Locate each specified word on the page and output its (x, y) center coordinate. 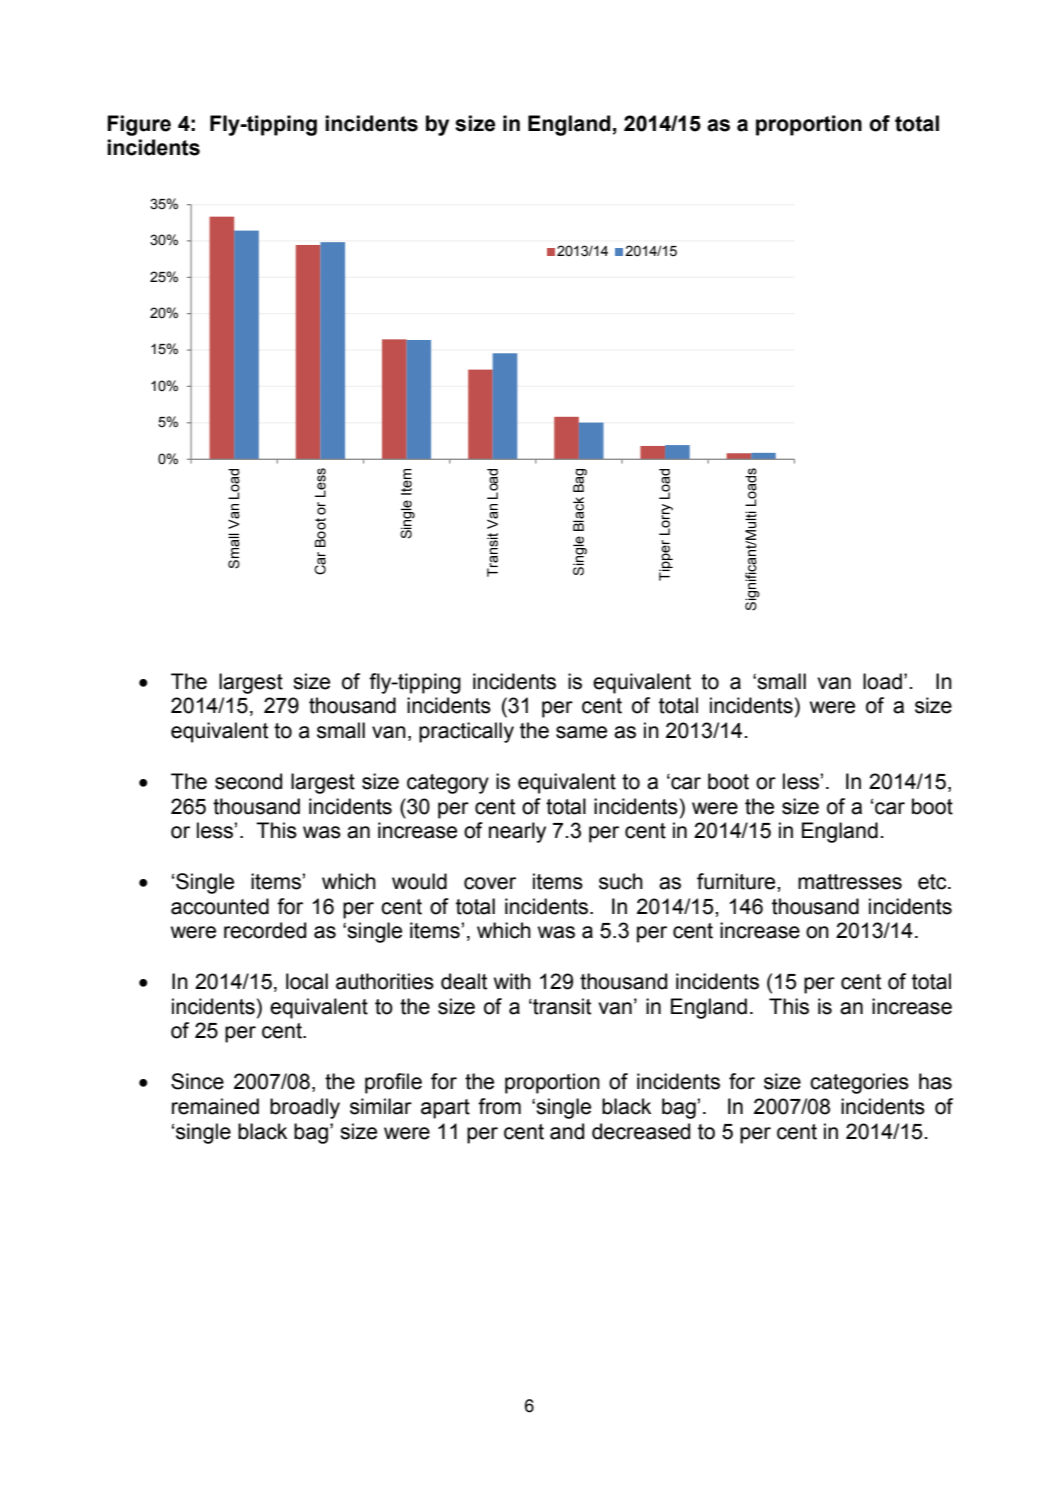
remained (215, 1106)
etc (933, 882)
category (448, 784)
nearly (517, 832)
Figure (139, 125)
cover (490, 883)
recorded (265, 930)
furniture (737, 881)
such (621, 881)
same (581, 732)
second (248, 781)
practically (466, 732)
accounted (220, 906)
